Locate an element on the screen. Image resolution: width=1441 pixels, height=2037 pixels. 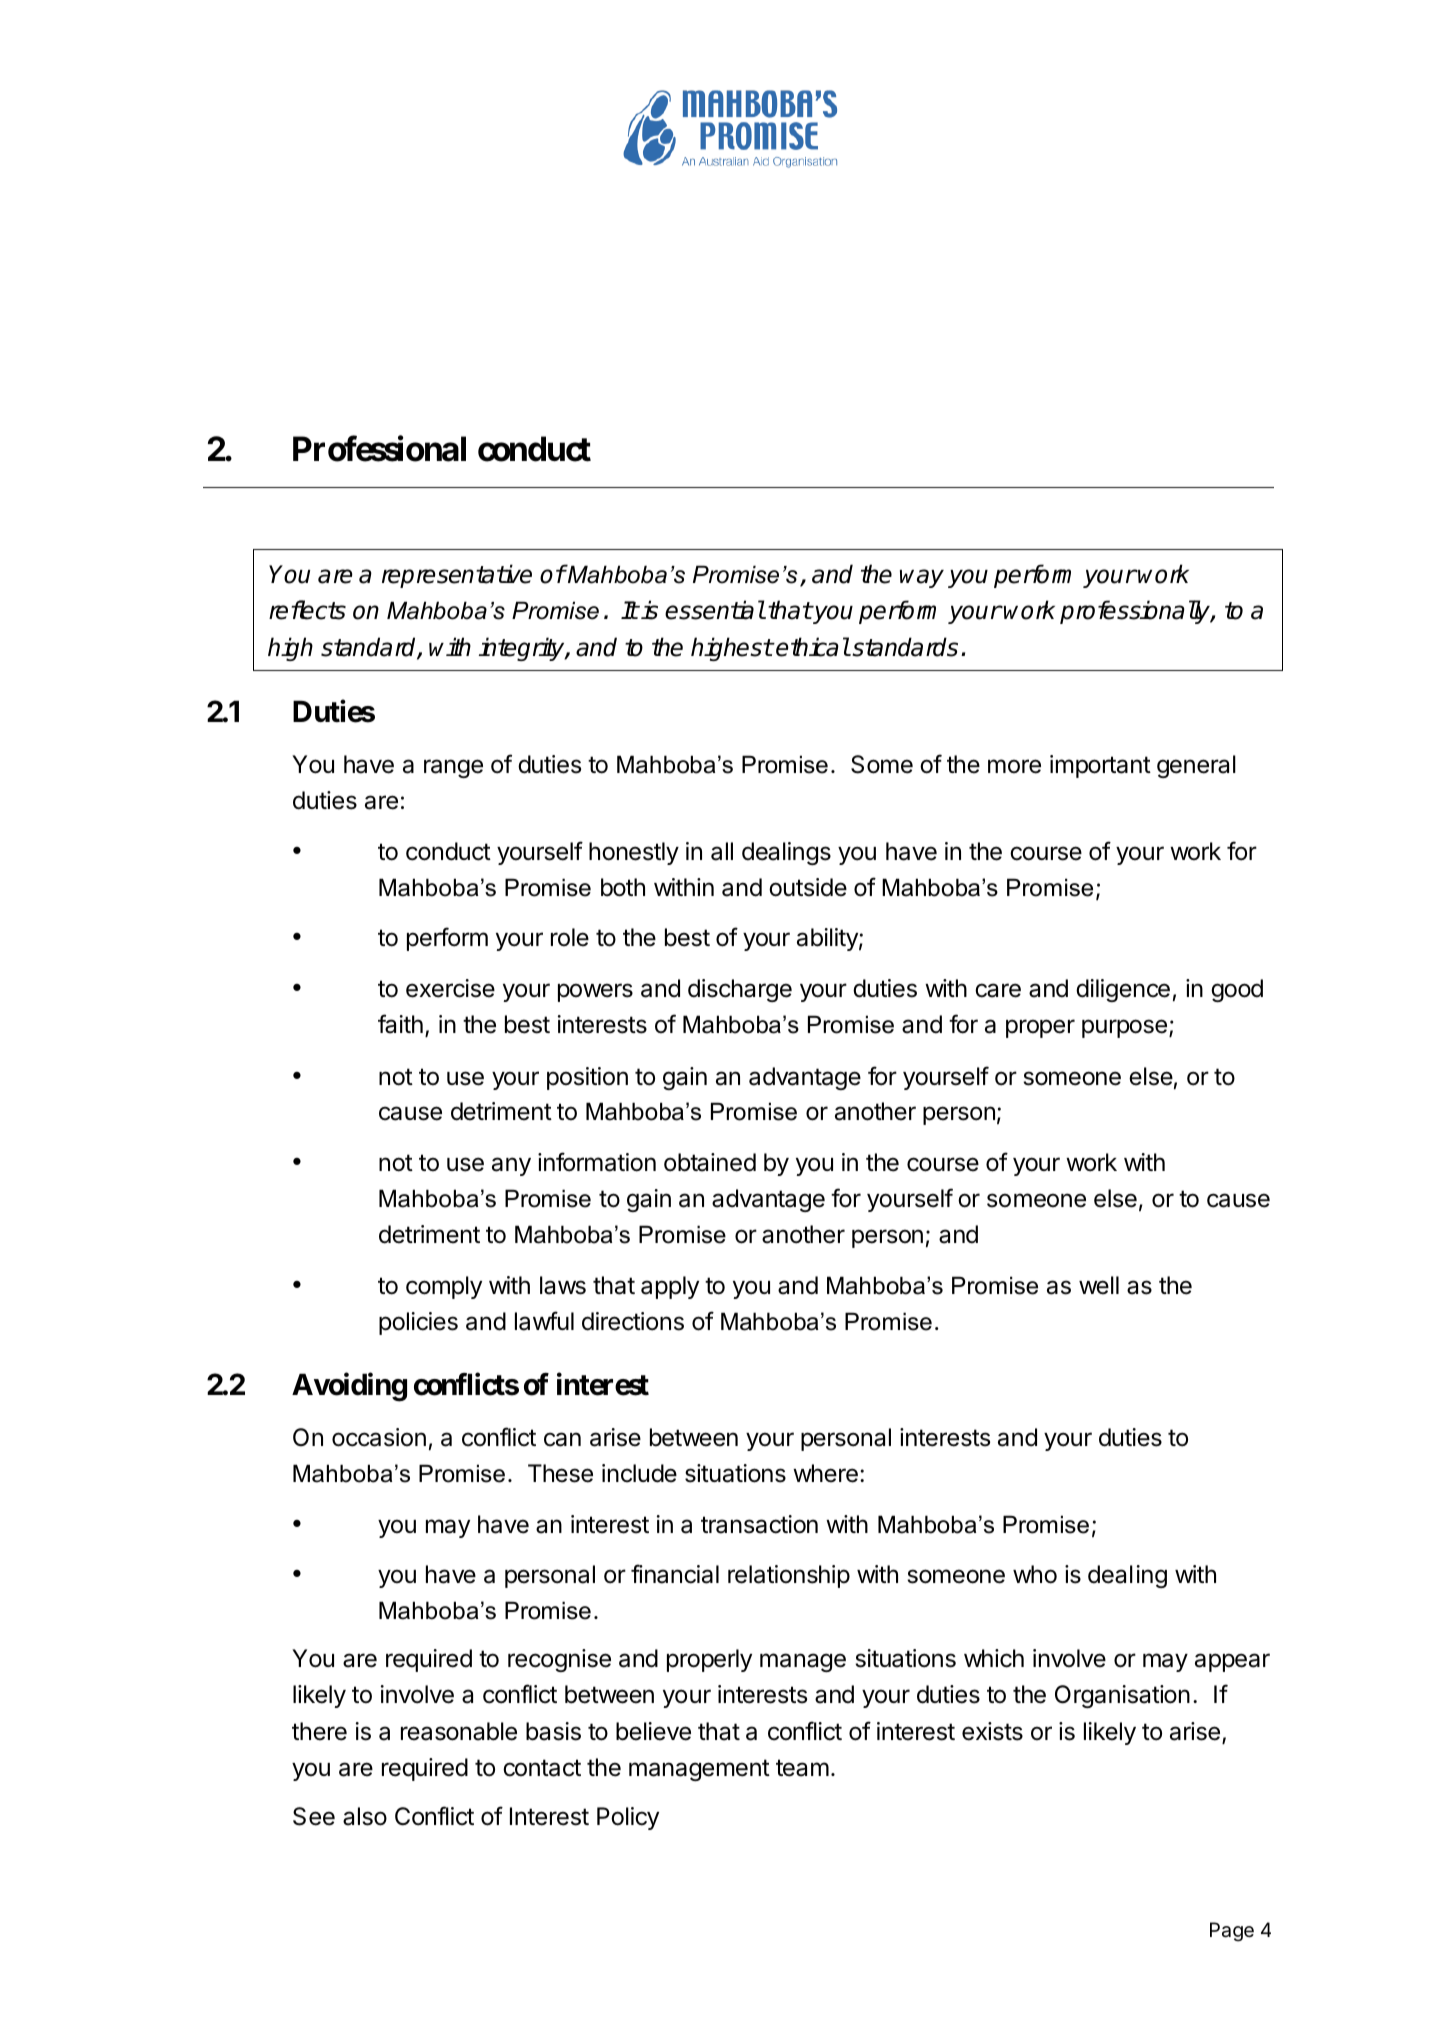
also is located at coordinates (365, 1816).
